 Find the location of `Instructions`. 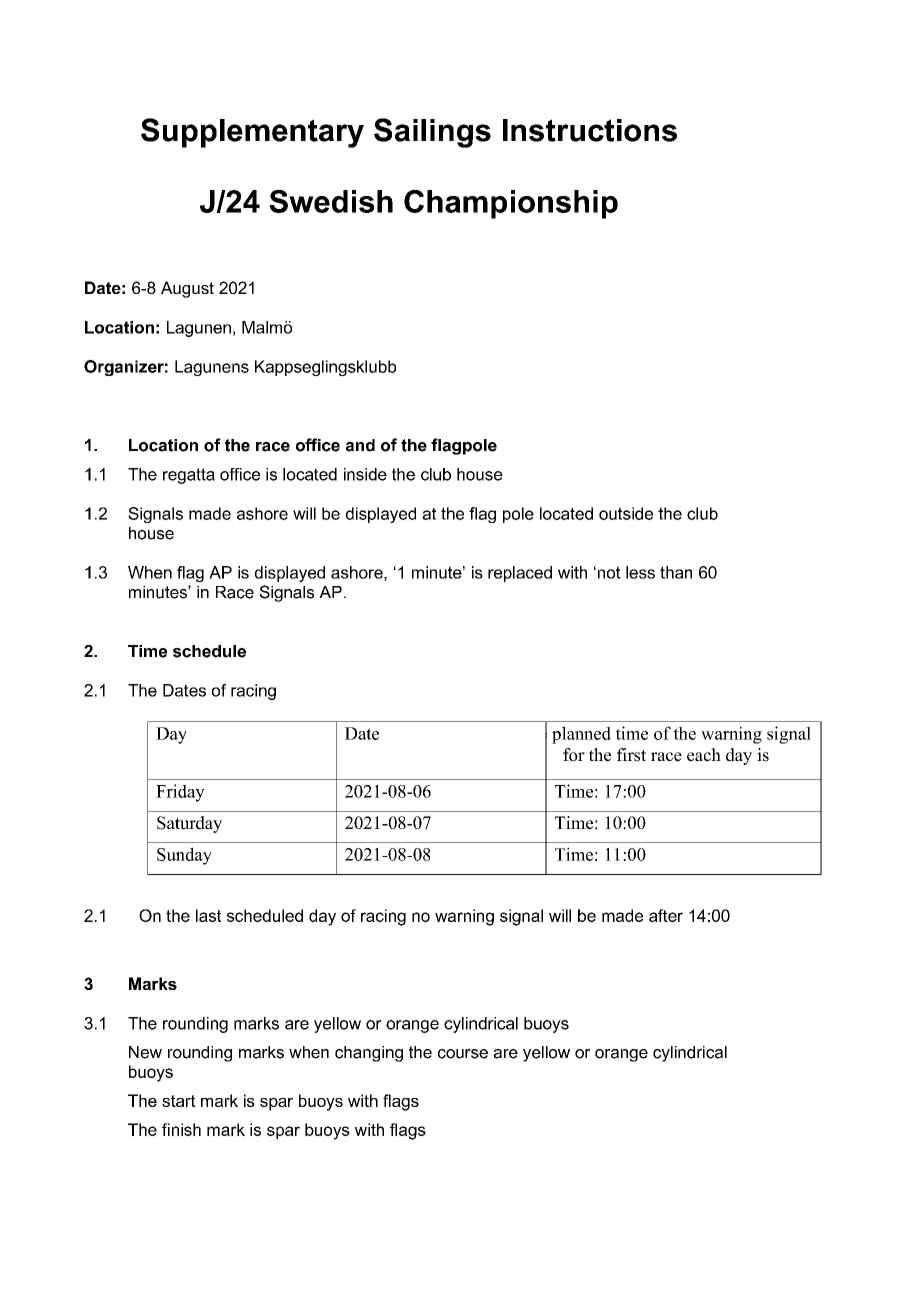

Instructions is located at coordinates (590, 130).
